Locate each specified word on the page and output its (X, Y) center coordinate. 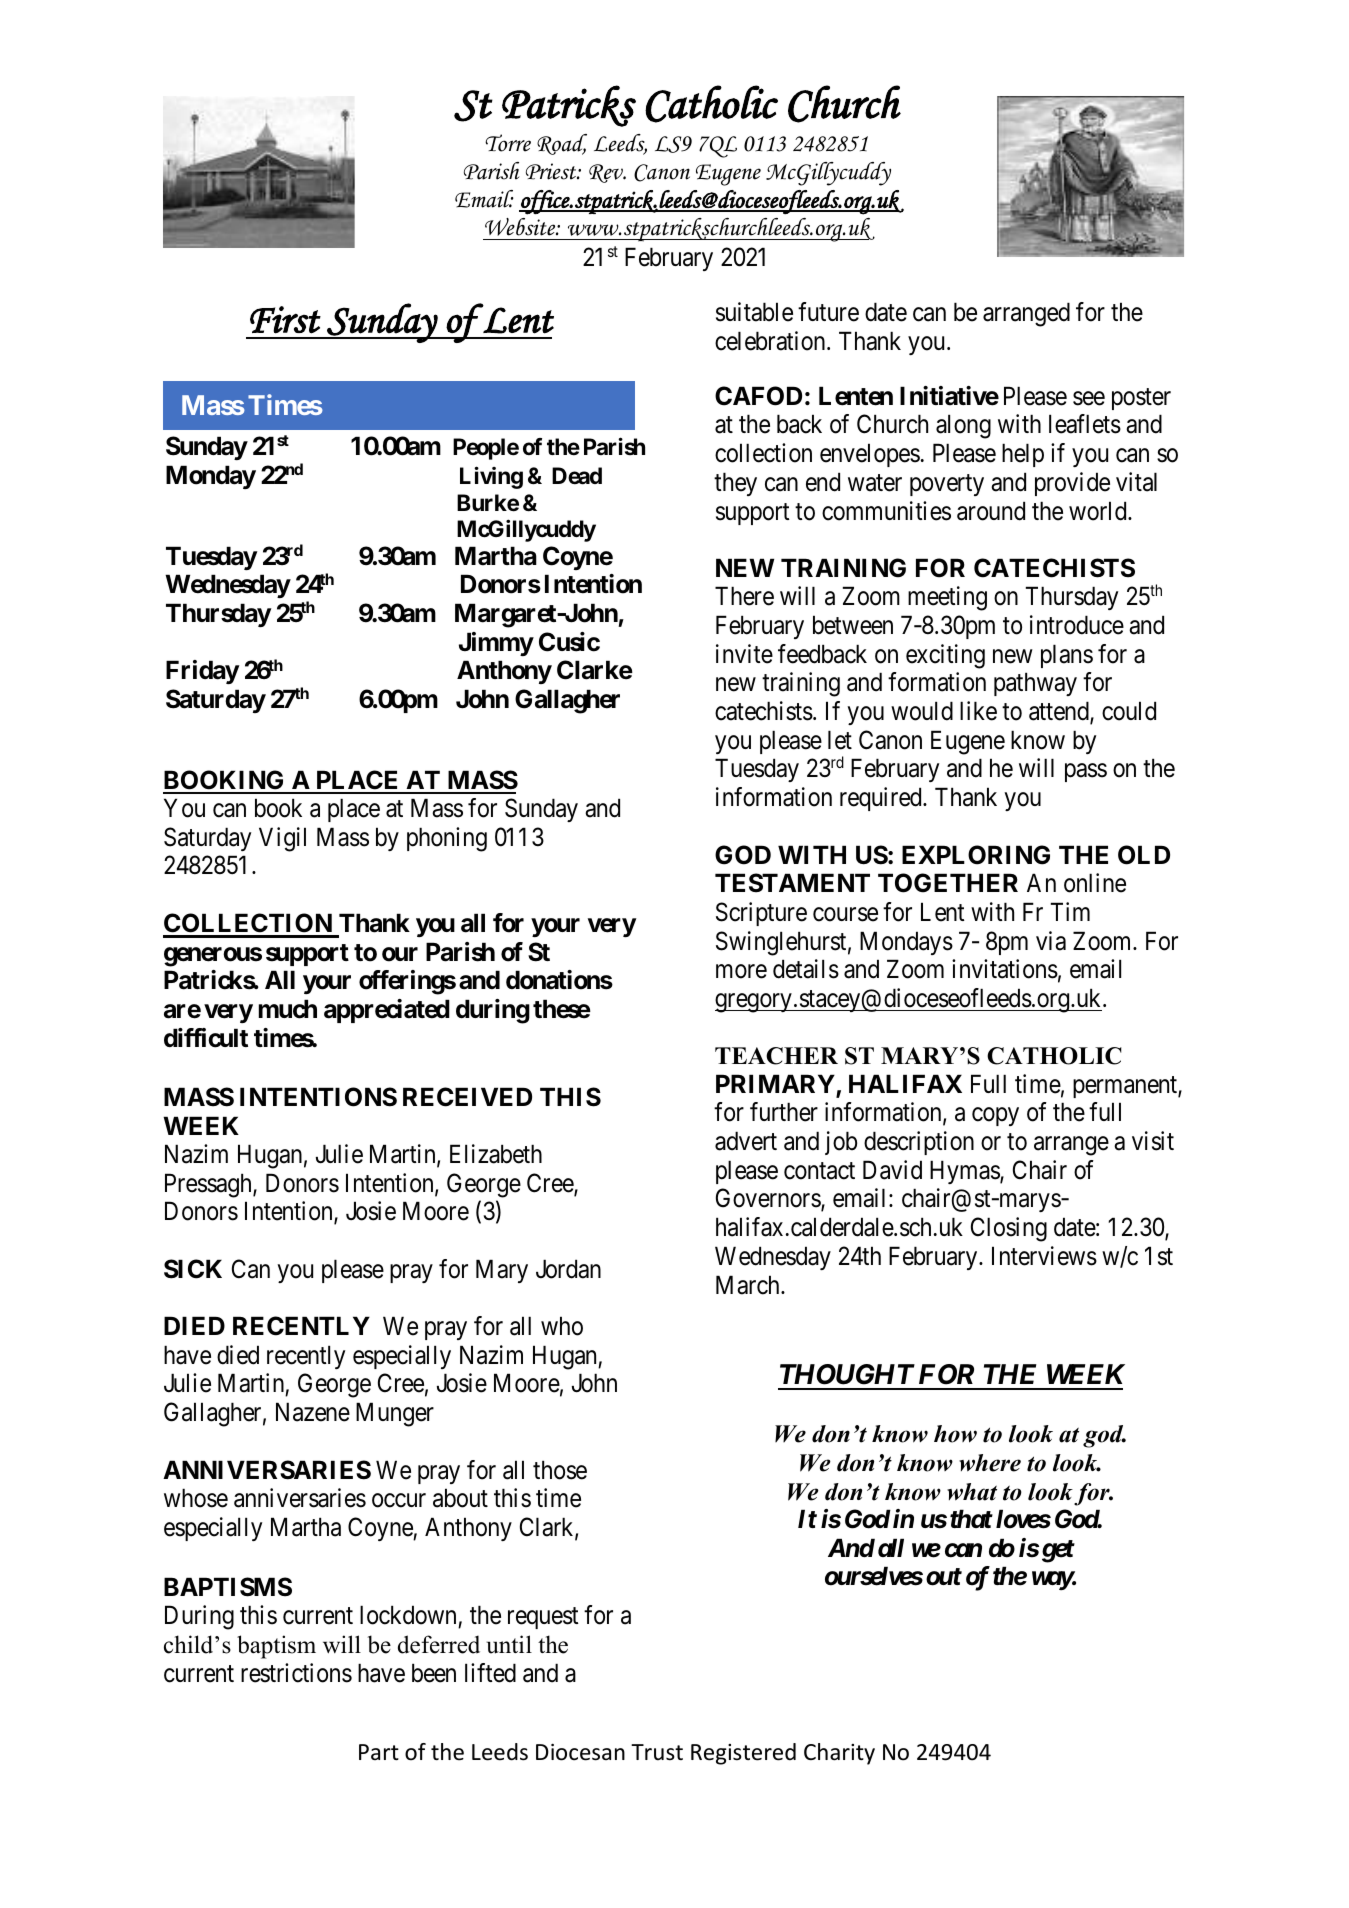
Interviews (1044, 1256)
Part (379, 1752)
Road (562, 144)
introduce (1077, 625)
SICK (193, 1269)
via (1051, 941)
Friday (202, 672)
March (749, 1285)
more (741, 972)
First (285, 320)
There (744, 596)
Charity (839, 1754)
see (1089, 398)
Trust (657, 1752)
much (288, 1009)
